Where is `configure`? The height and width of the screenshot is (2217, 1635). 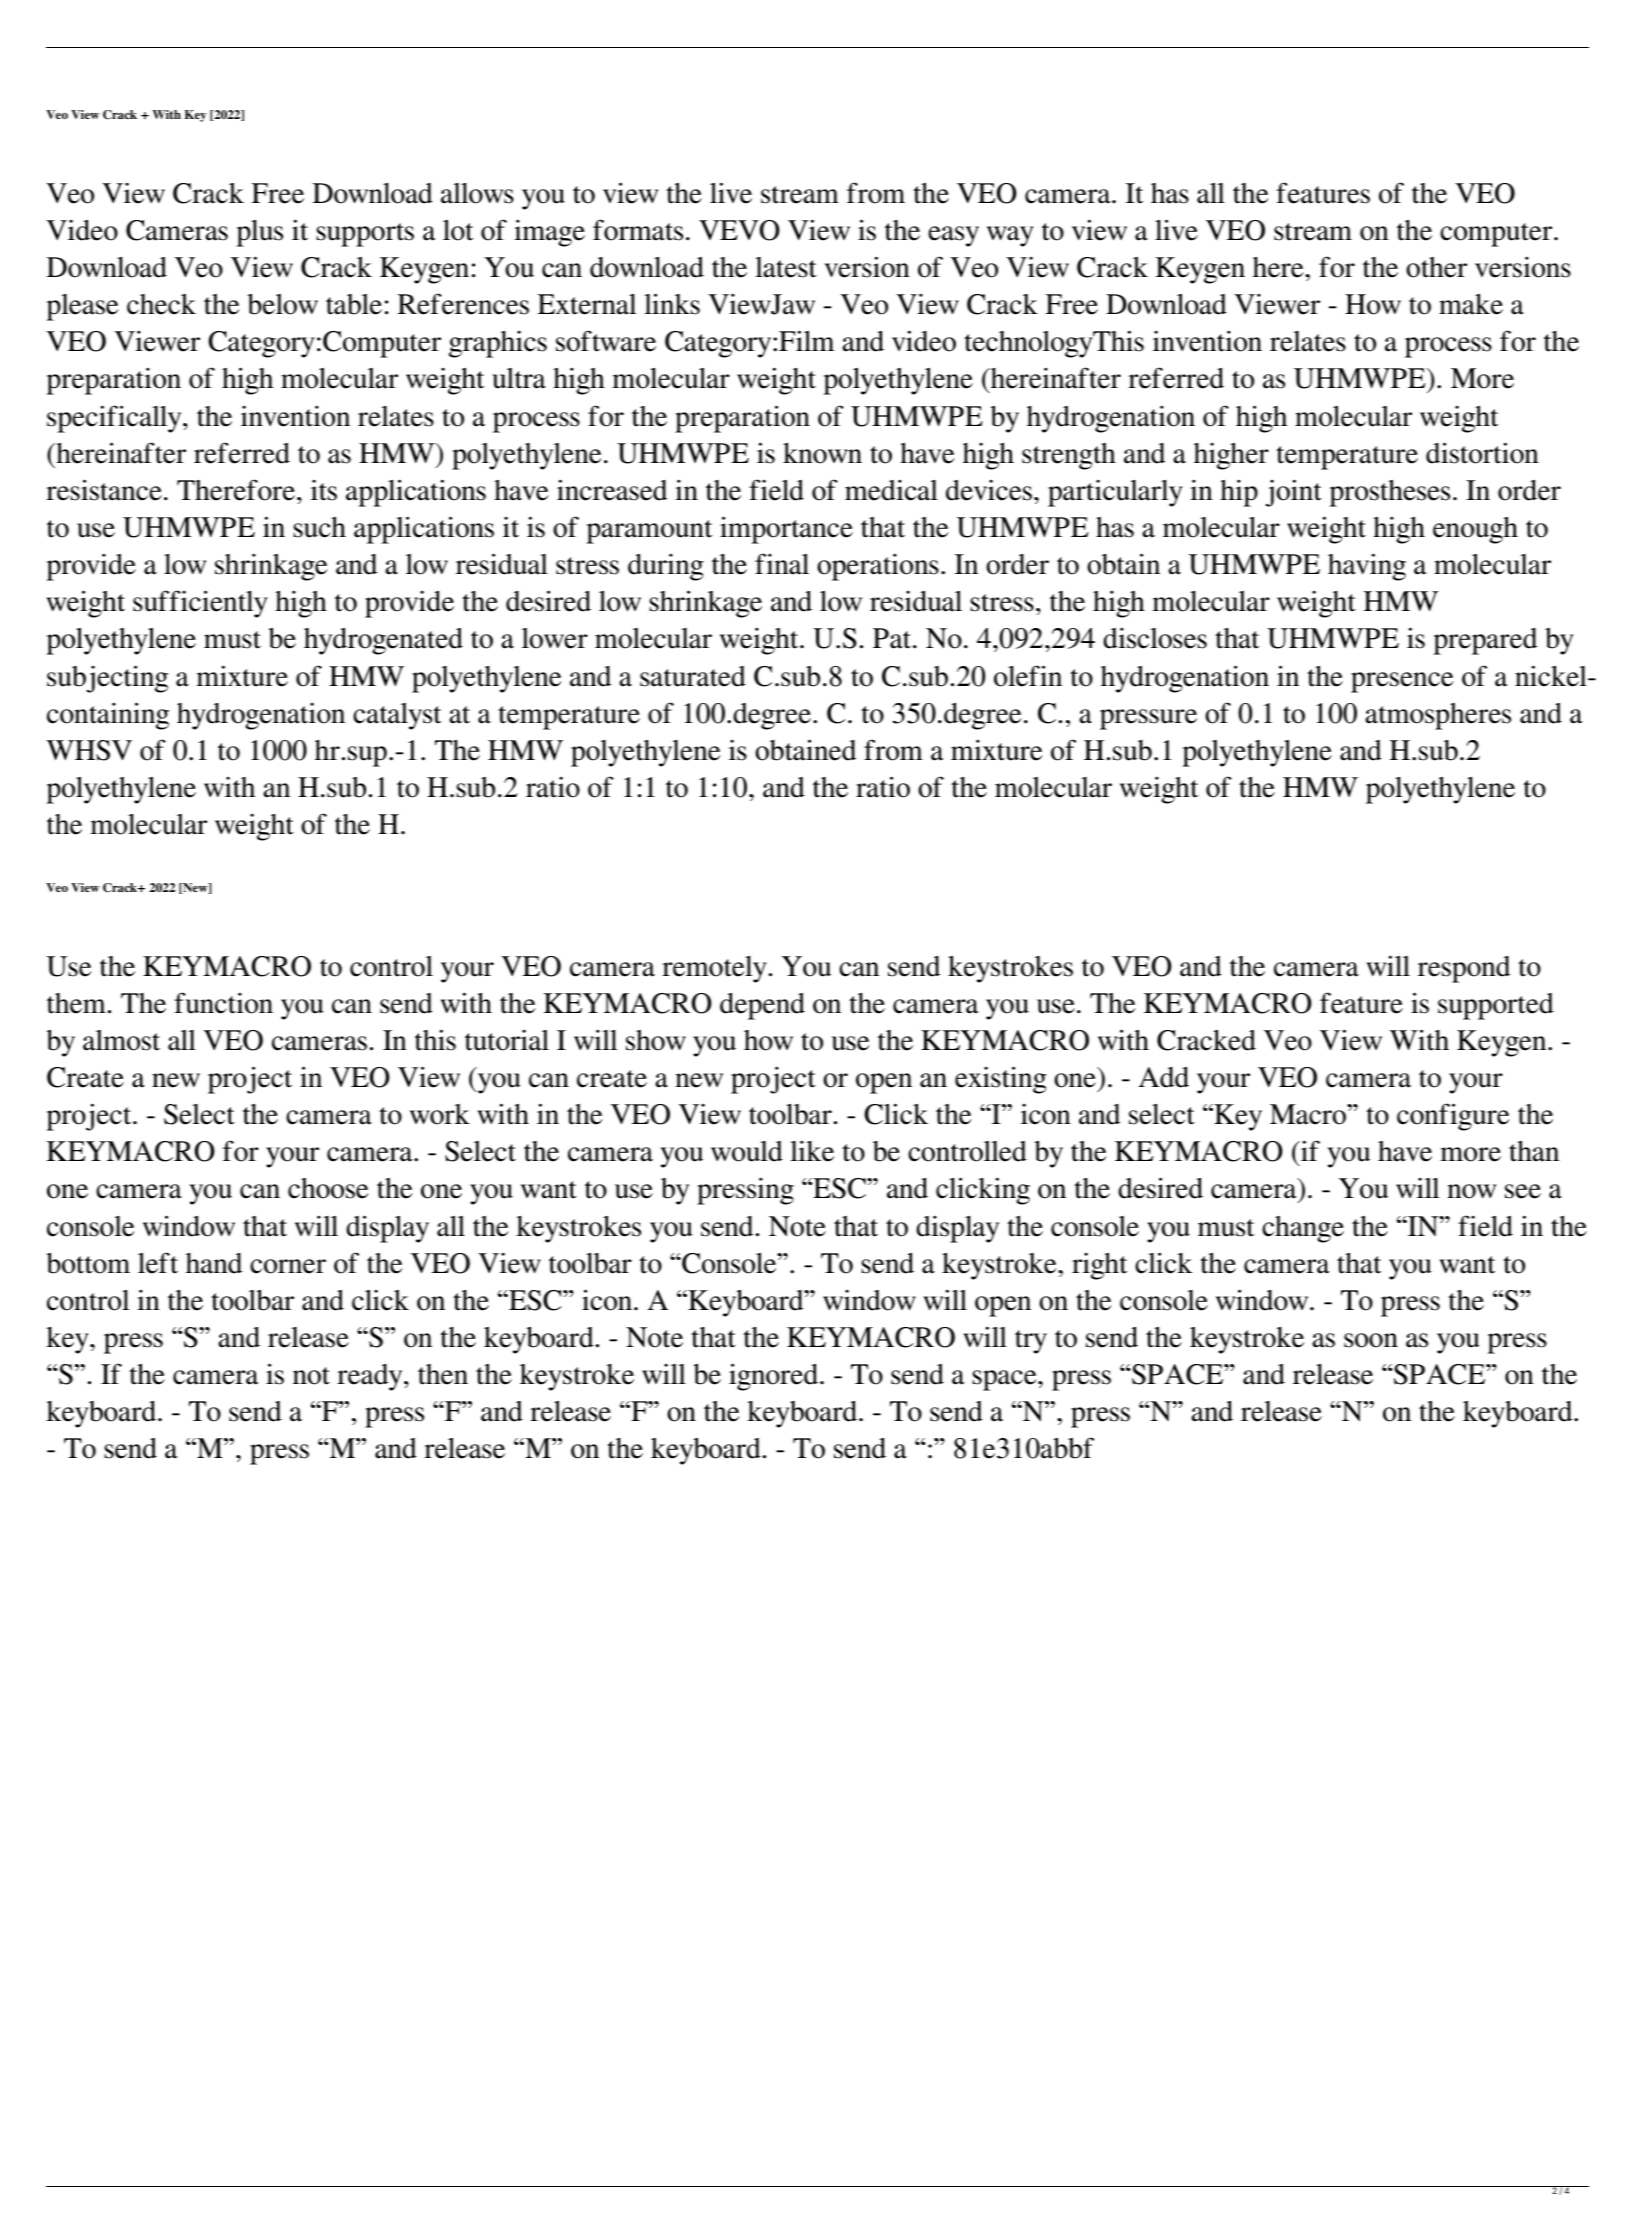
configure is located at coordinates (1453, 1117).
